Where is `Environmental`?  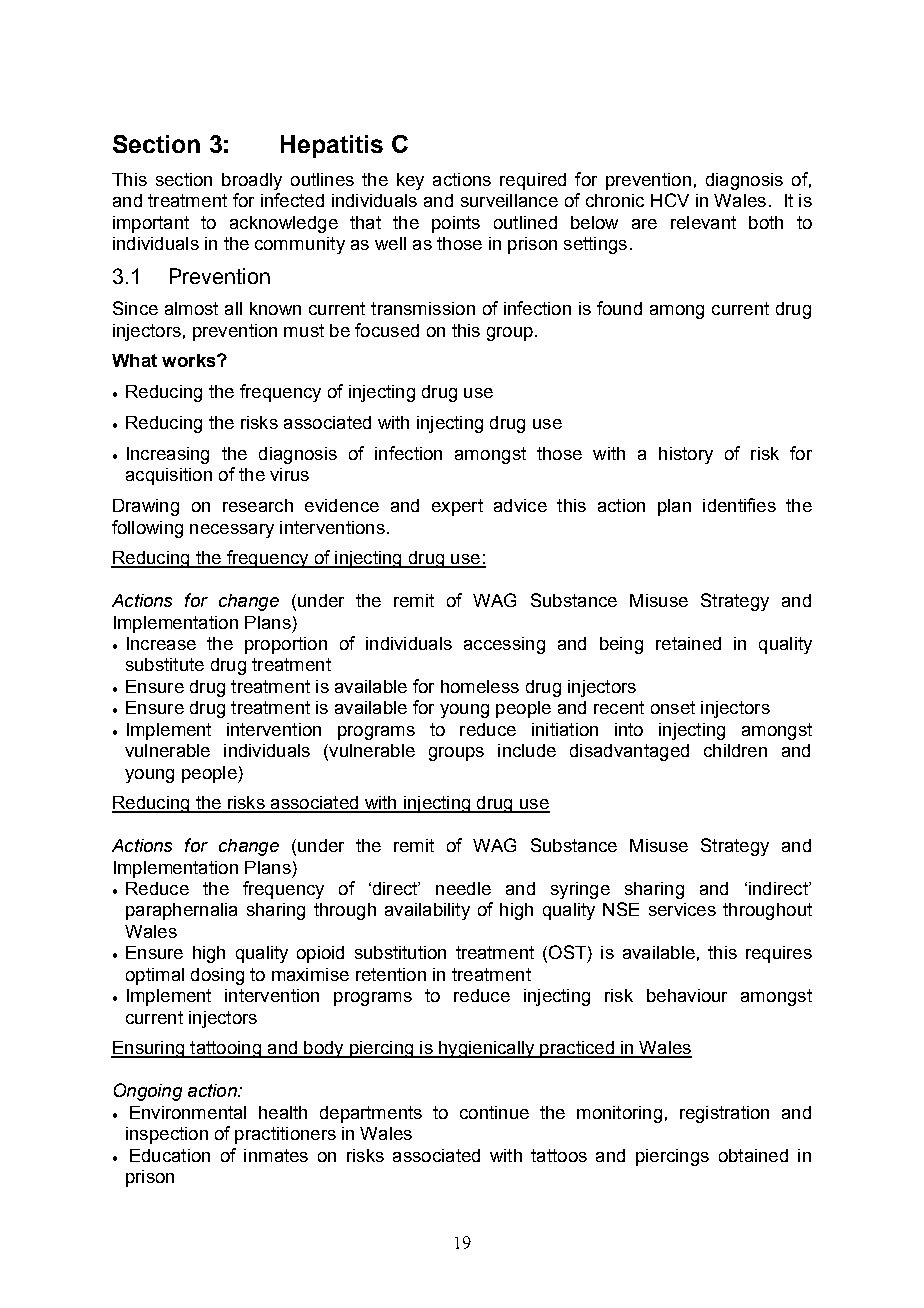
Environmental is located at coordinates (188, 1112).
